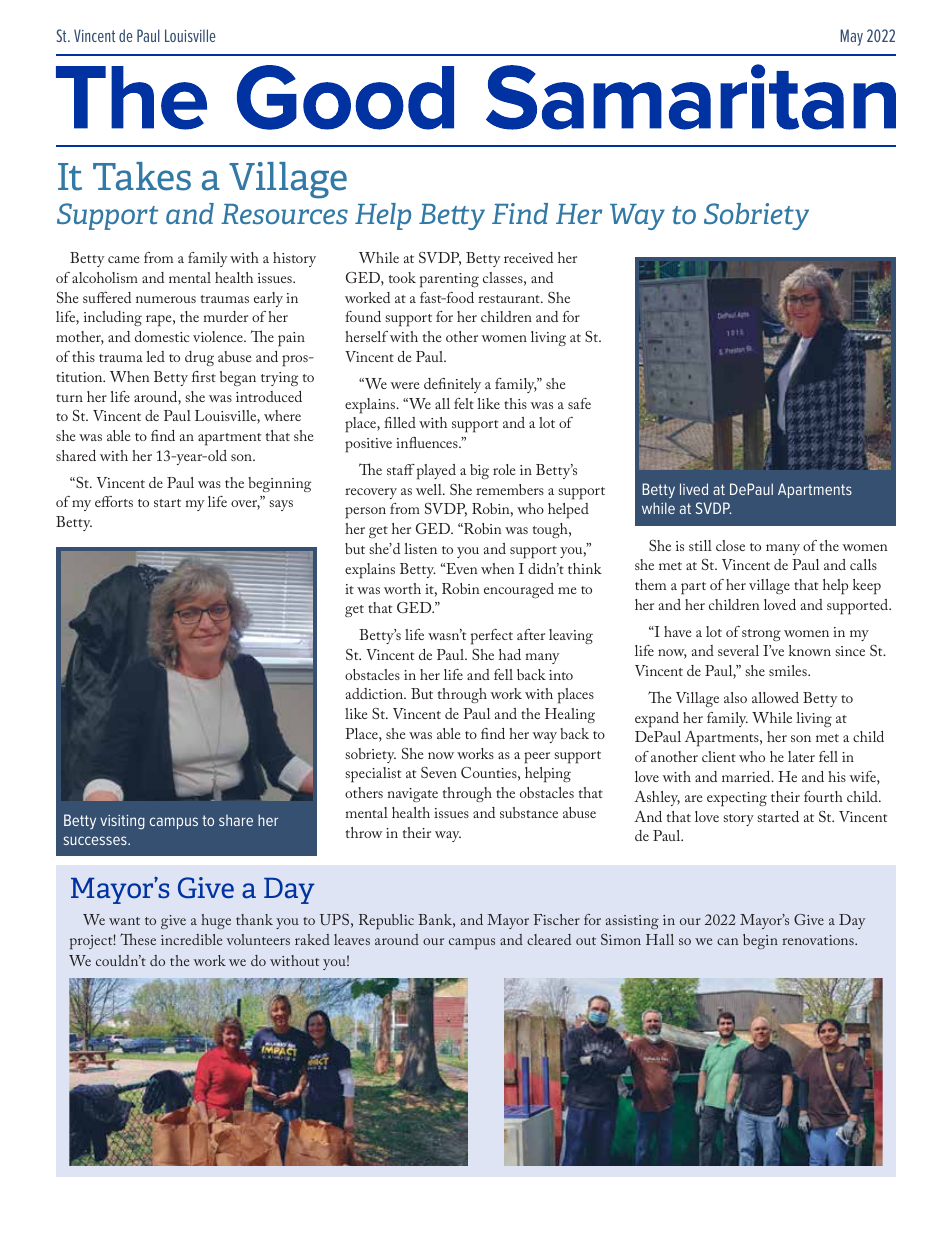  What do you see at coordinates (124, 921) in the screenshot?
I see `want` at bounding box center [124, 921].
